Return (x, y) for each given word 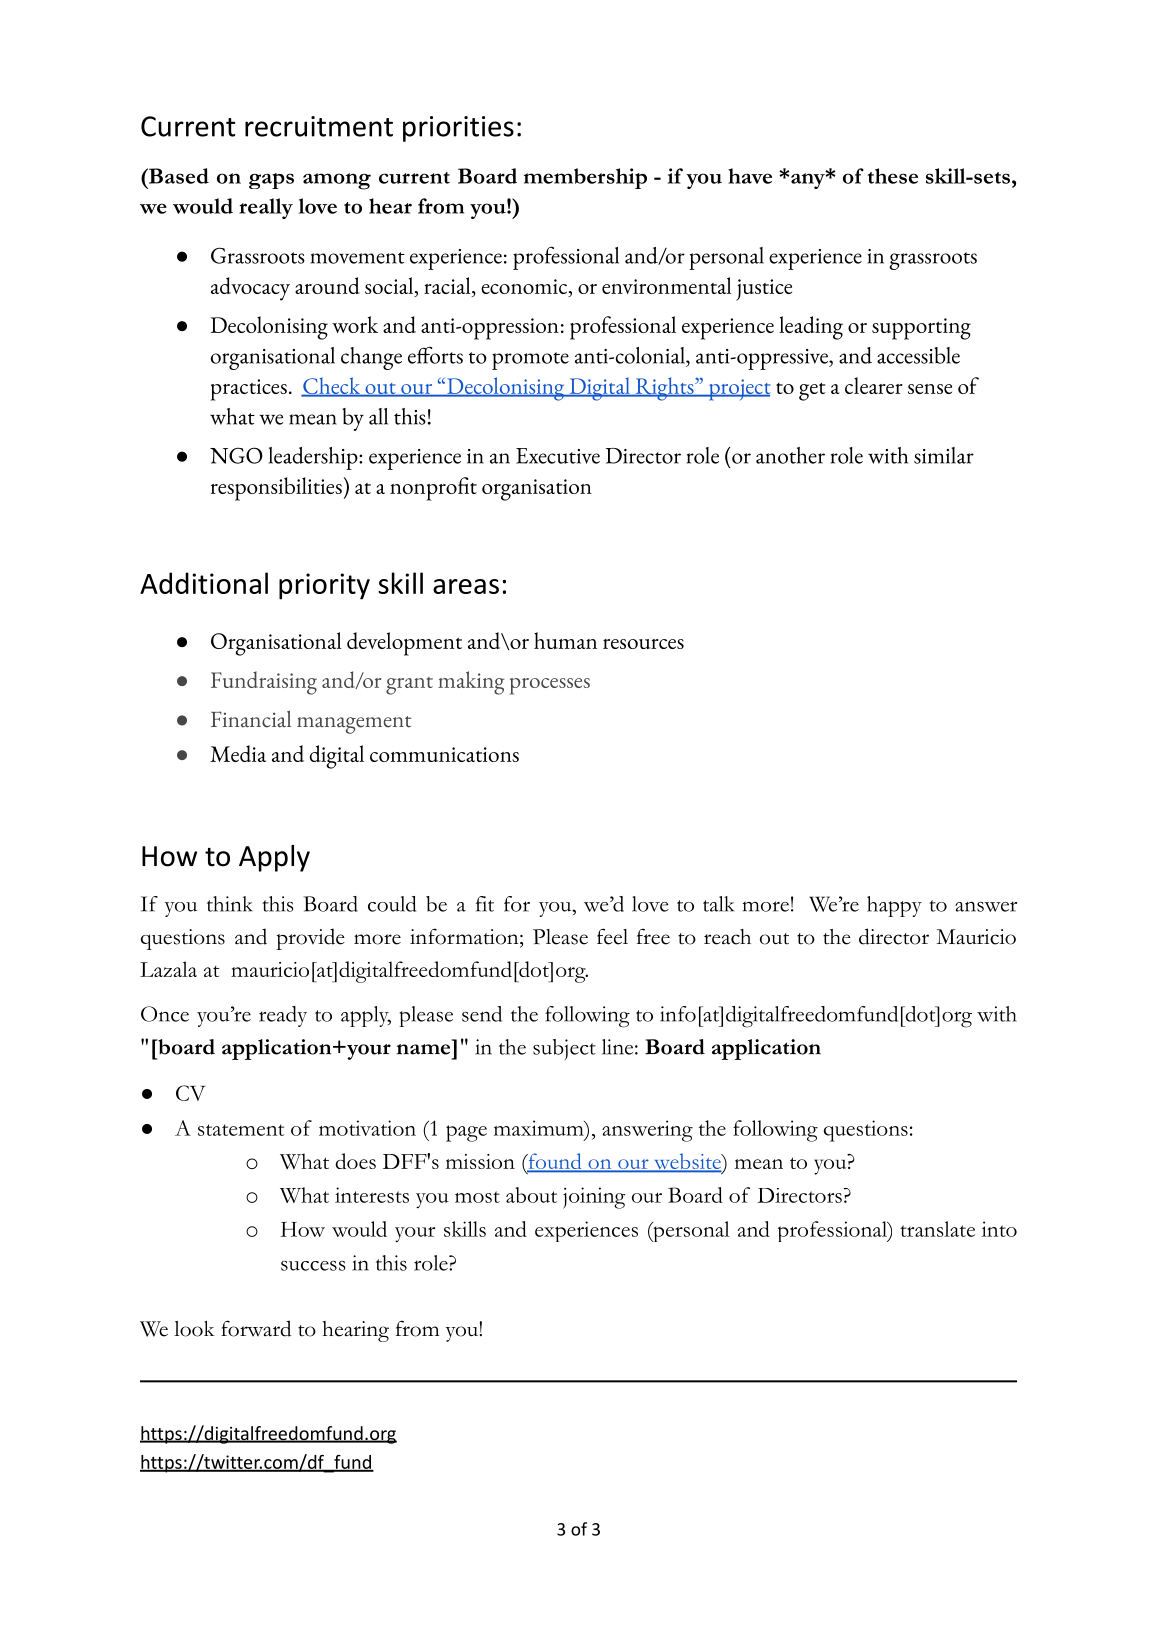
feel (612, 936)
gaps (271, 181)
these (893, 176)
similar (944, 455)
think (230, 904)
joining (594, 1198)
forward (256, 1328)
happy (894, 906)
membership (585, 178)
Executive (558, 456)
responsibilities (276, 489)
